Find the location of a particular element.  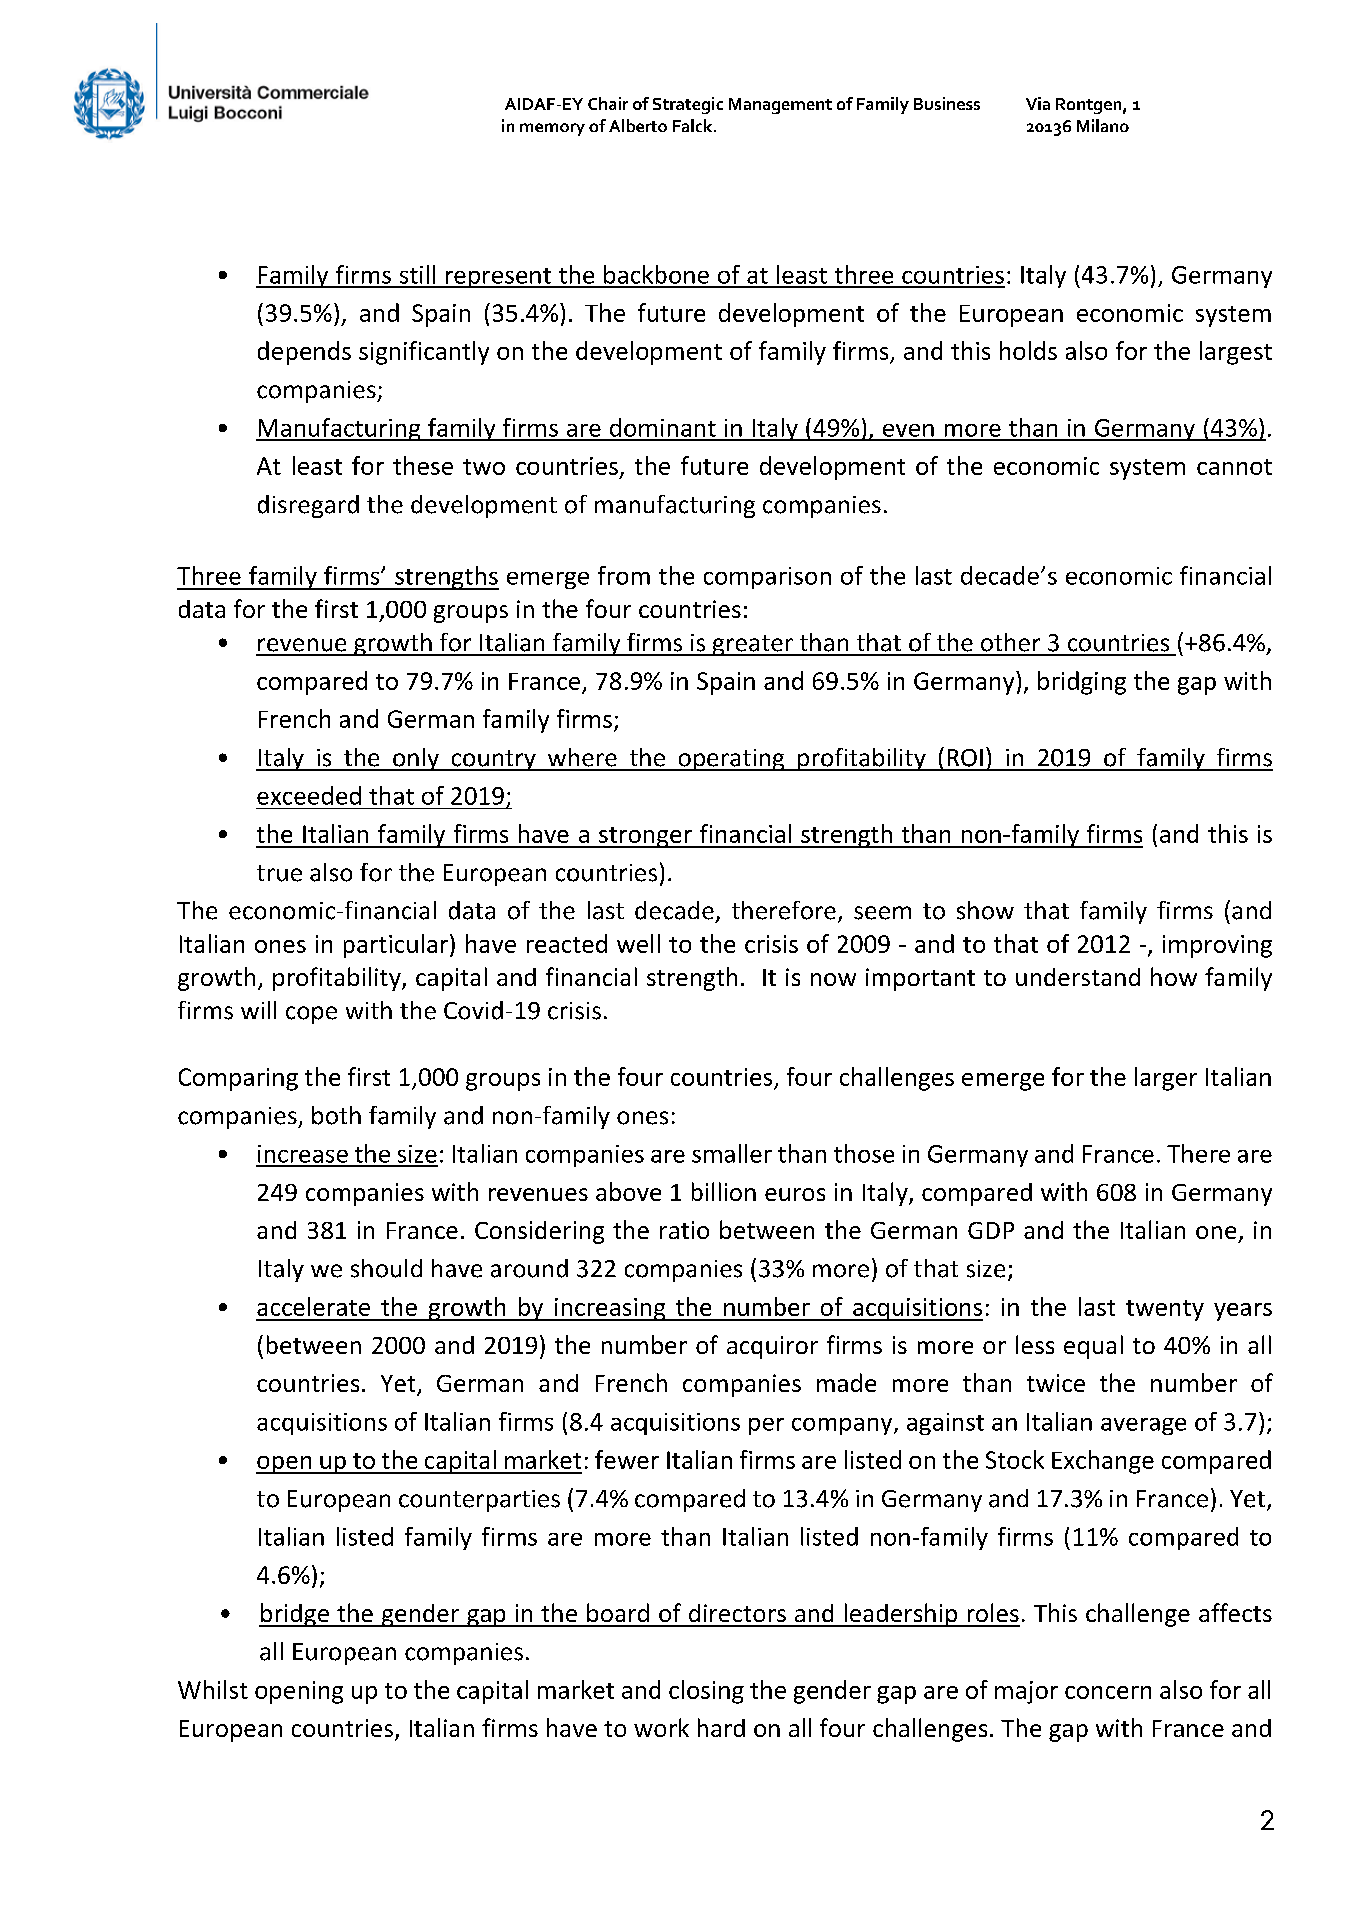

memory is located at coordinates (552, 129).
